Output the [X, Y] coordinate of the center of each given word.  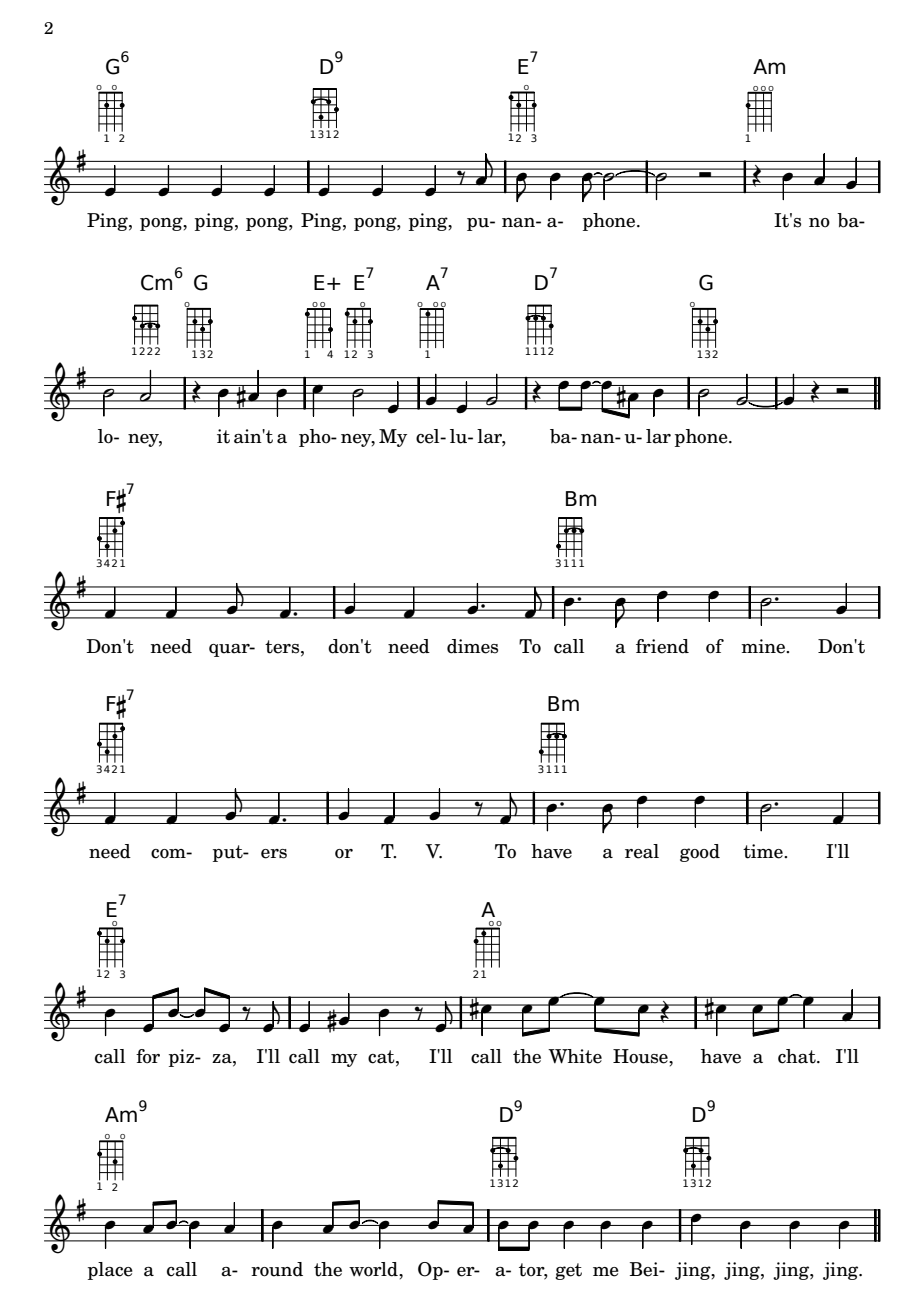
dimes [472, 646]
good [700, 853]
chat [798, 1056]
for [148, 1056]
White [575, 1056]
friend [662, 646]
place [110, 1271]
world [374, 1269]
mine [764, 646]
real [642, 851]
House [641, 1056]
